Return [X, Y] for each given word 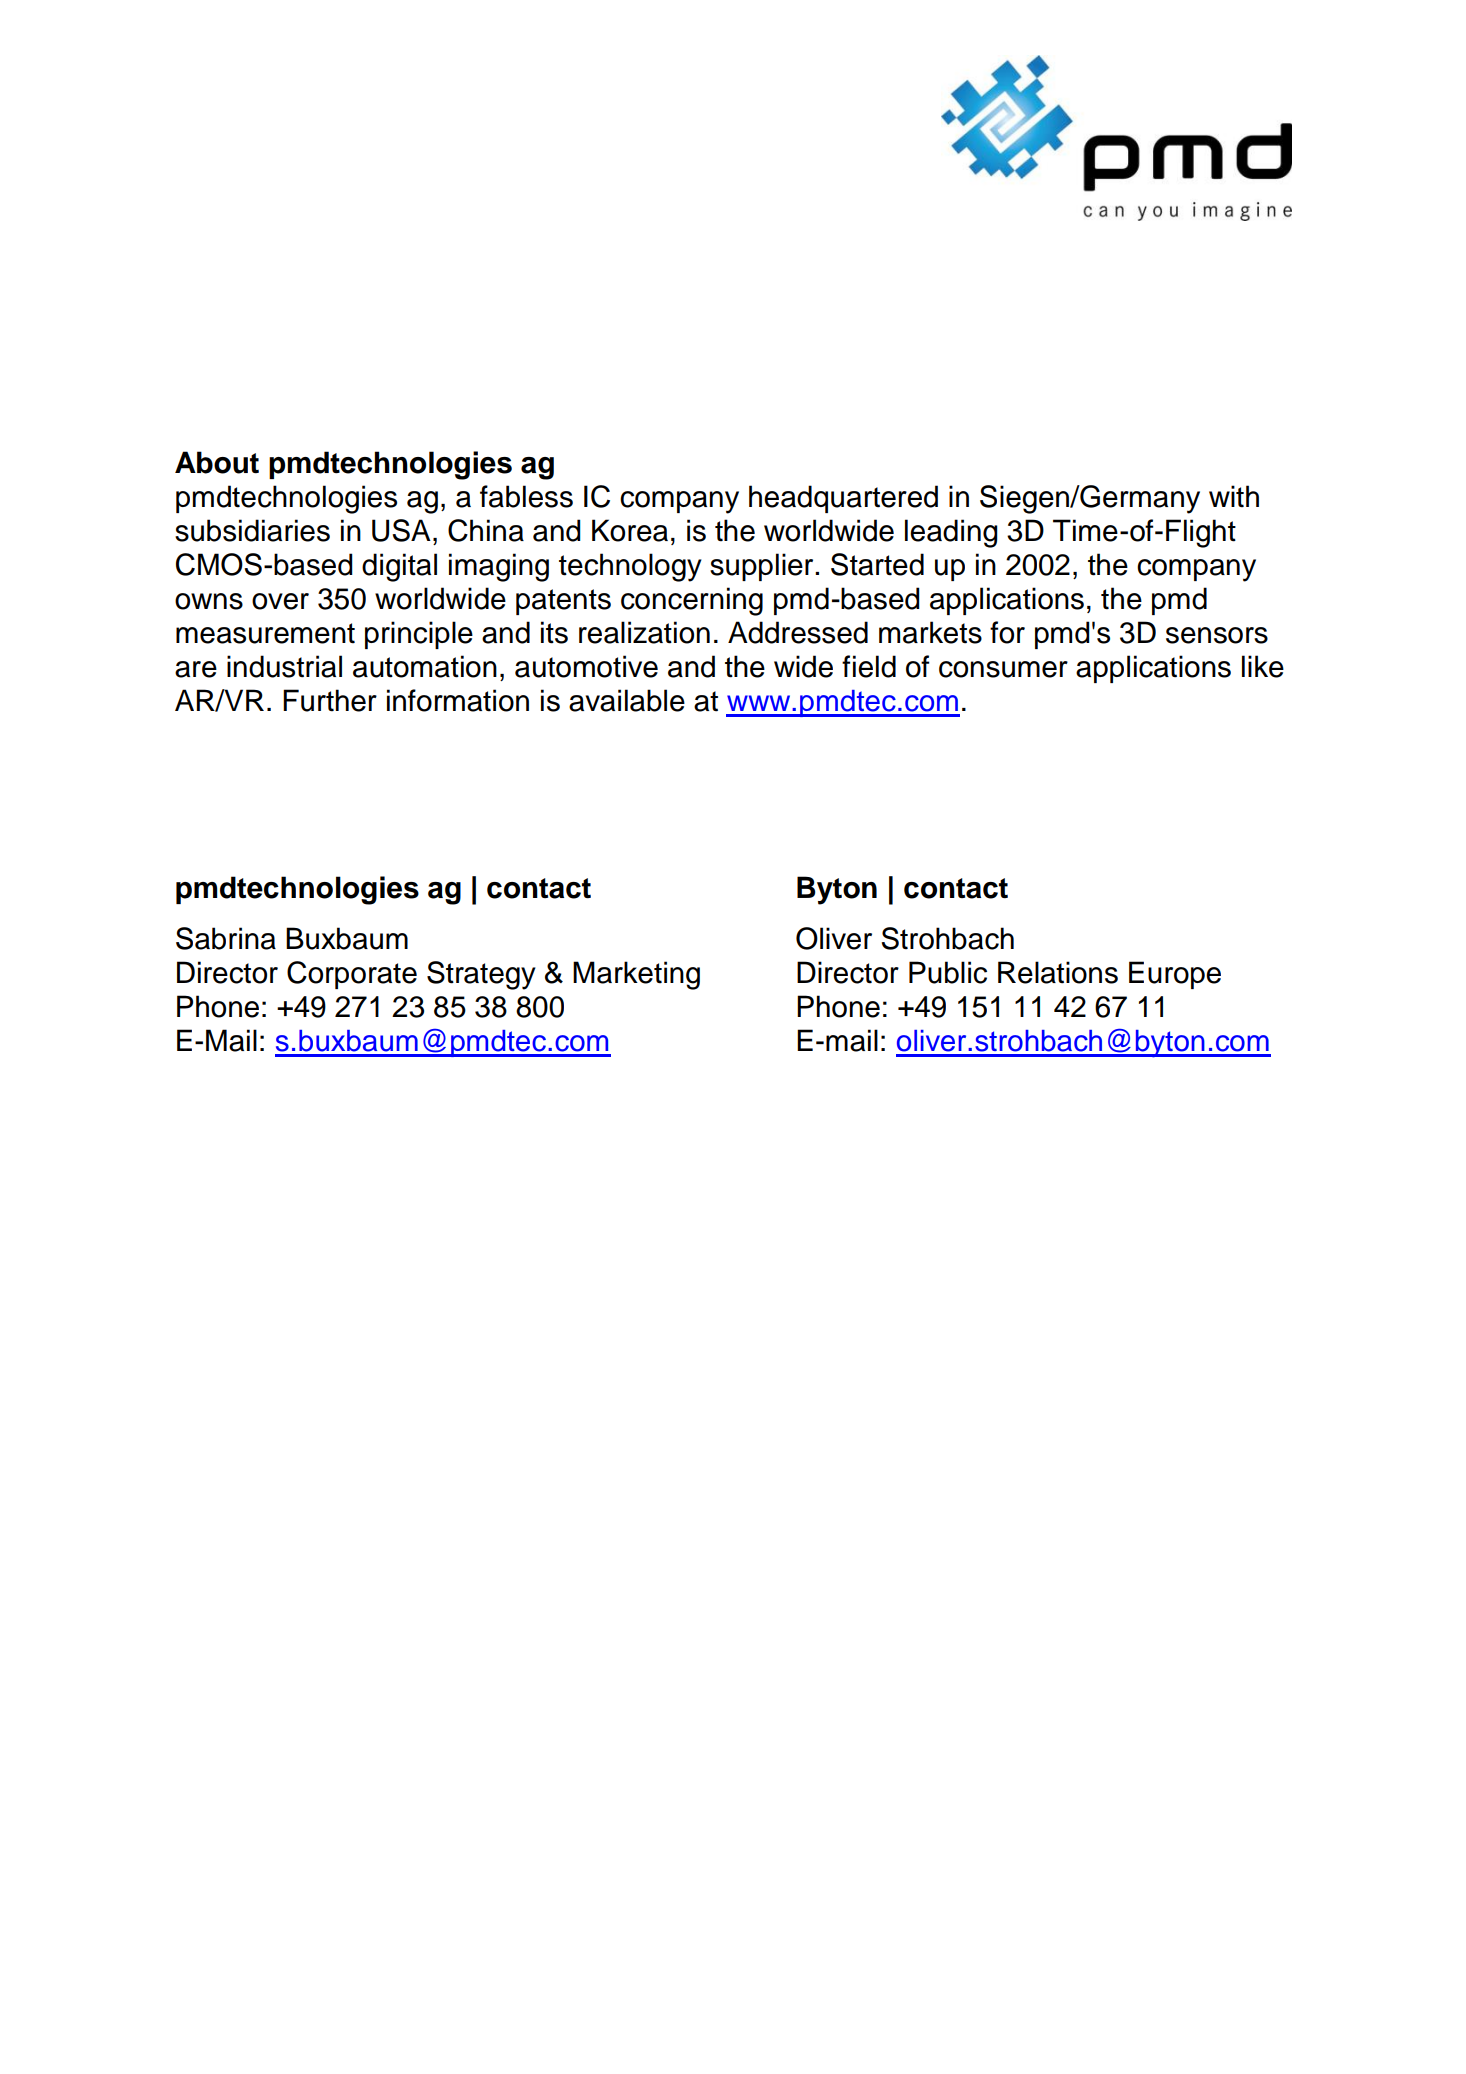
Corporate [352, 975]
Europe [1175, 975]
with [1234, 496]
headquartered [843, 499]
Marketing [636, 975]
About [217, 462]
